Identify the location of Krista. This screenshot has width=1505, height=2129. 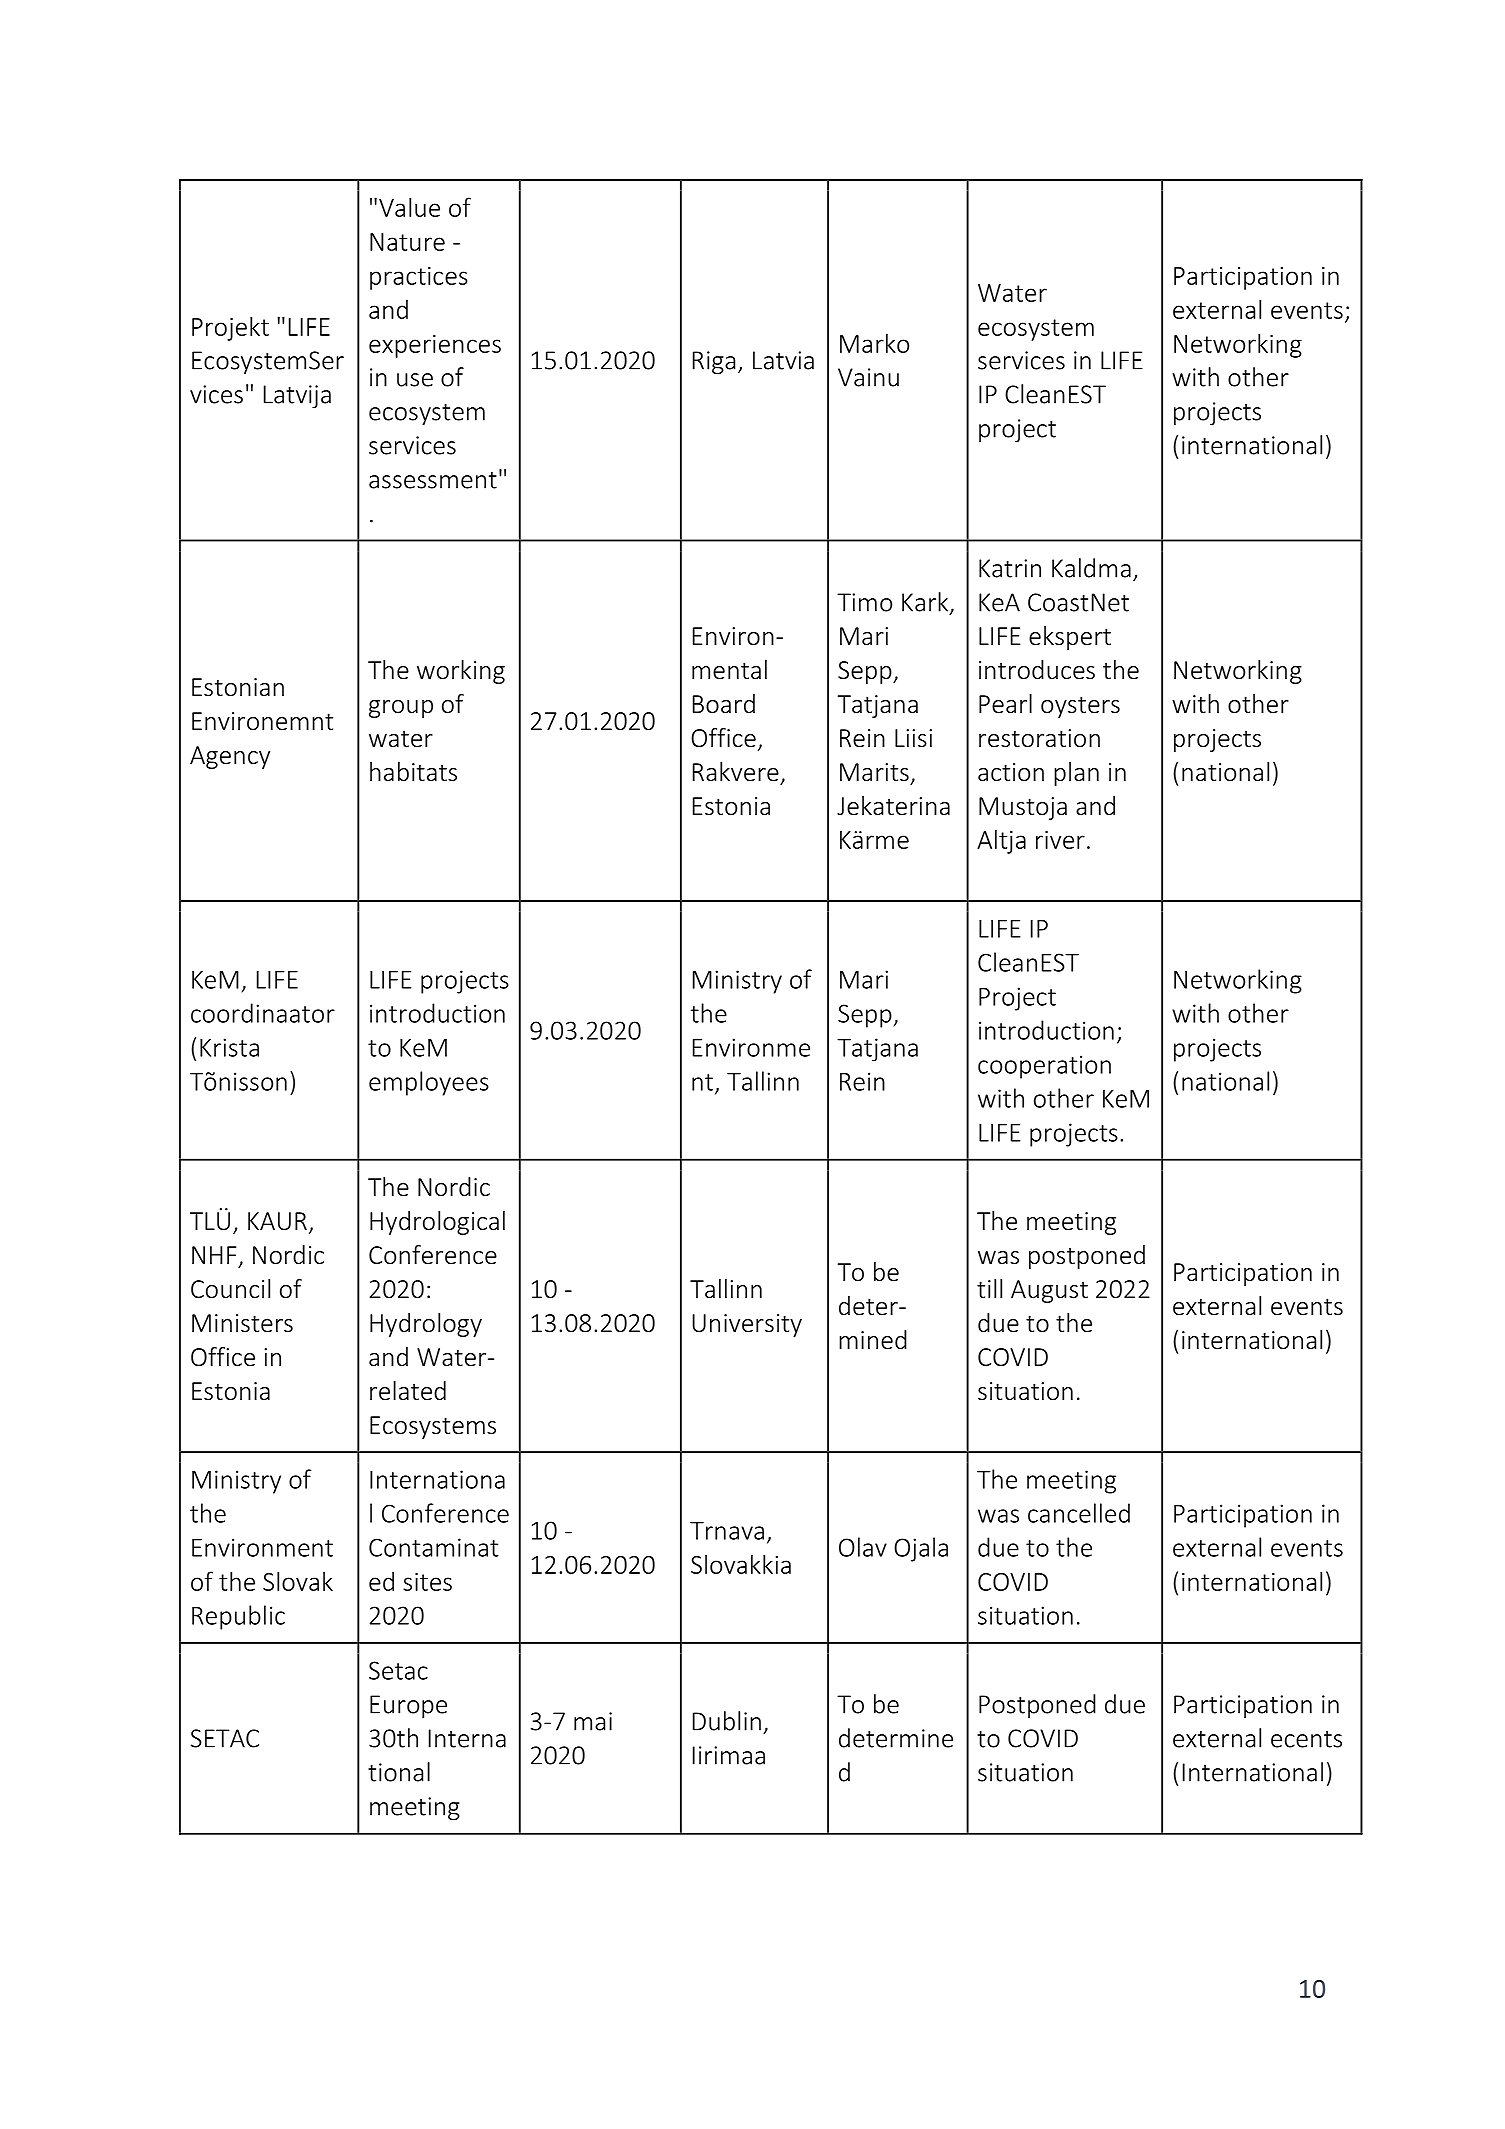
(229, 1047).
